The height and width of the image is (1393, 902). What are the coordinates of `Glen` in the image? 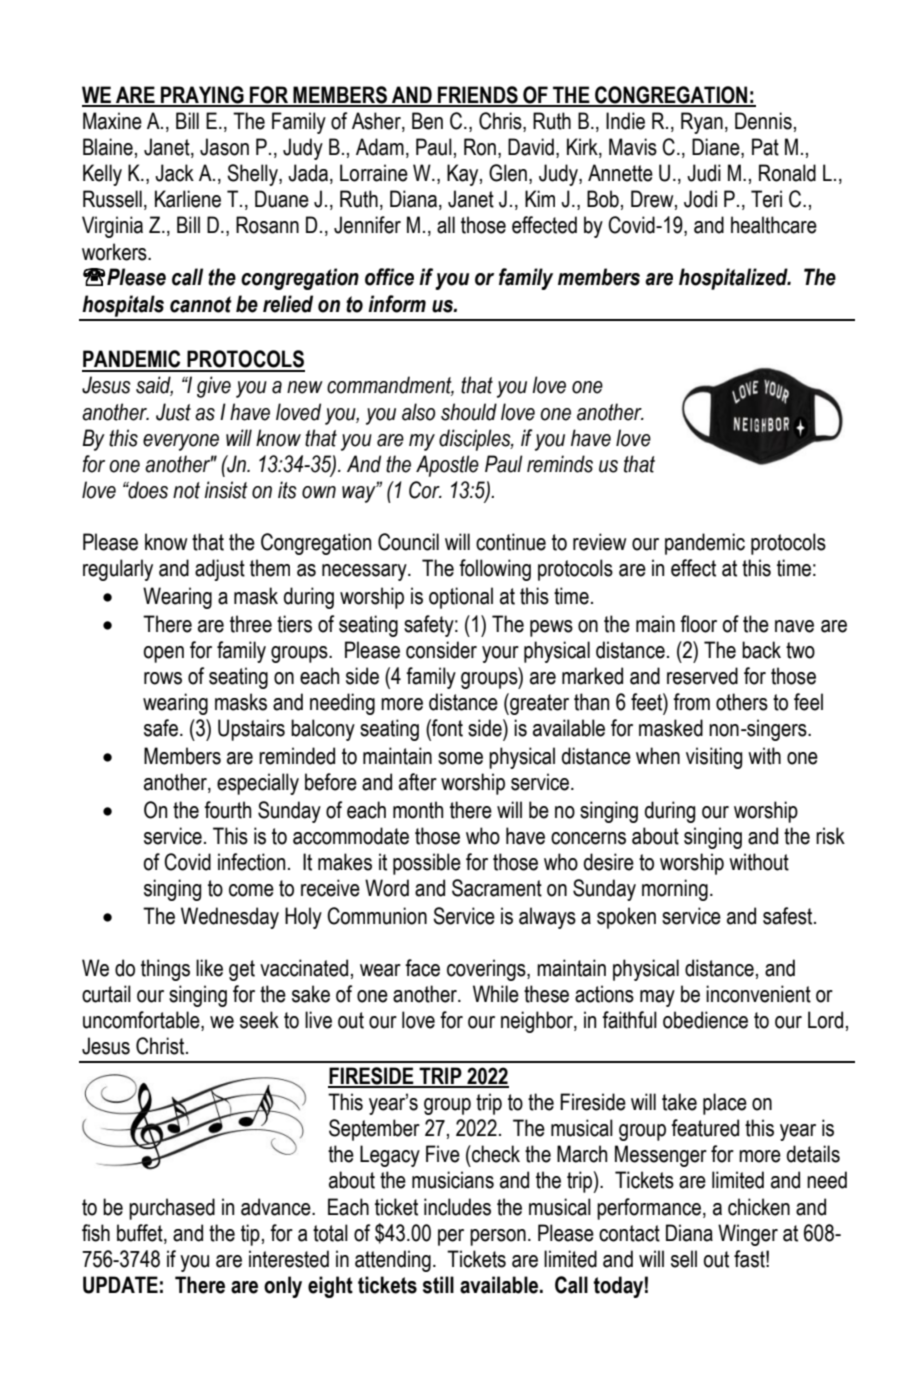 It's located at (508, 173).
